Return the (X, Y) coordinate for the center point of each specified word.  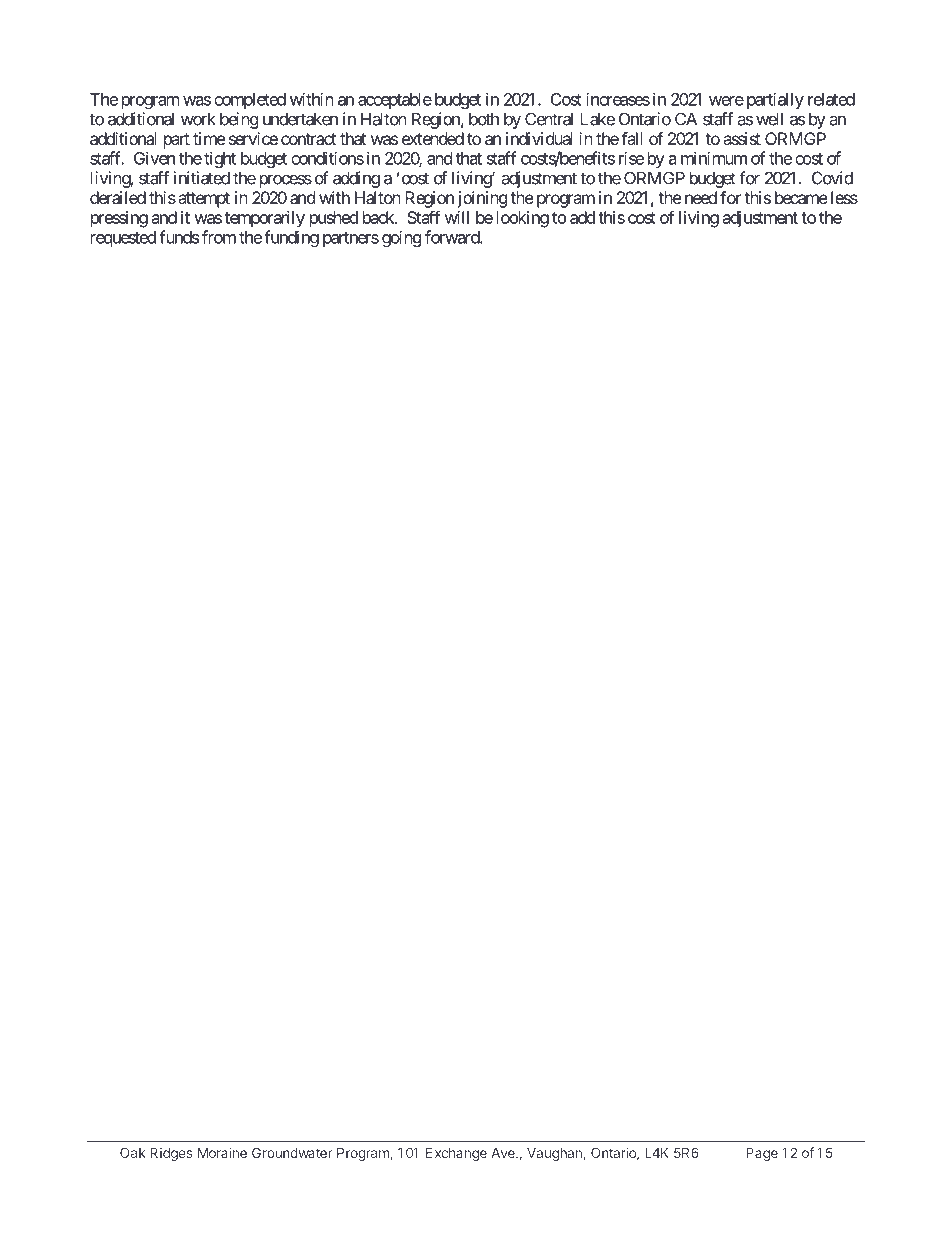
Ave (504, 1153)
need (701, 197)
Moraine (222, 1152)
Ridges (171, 1154)
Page (762, 1154)
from (219, 237)
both (484, 119)
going (402, 238)
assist (742, 138)
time (209, 138)
